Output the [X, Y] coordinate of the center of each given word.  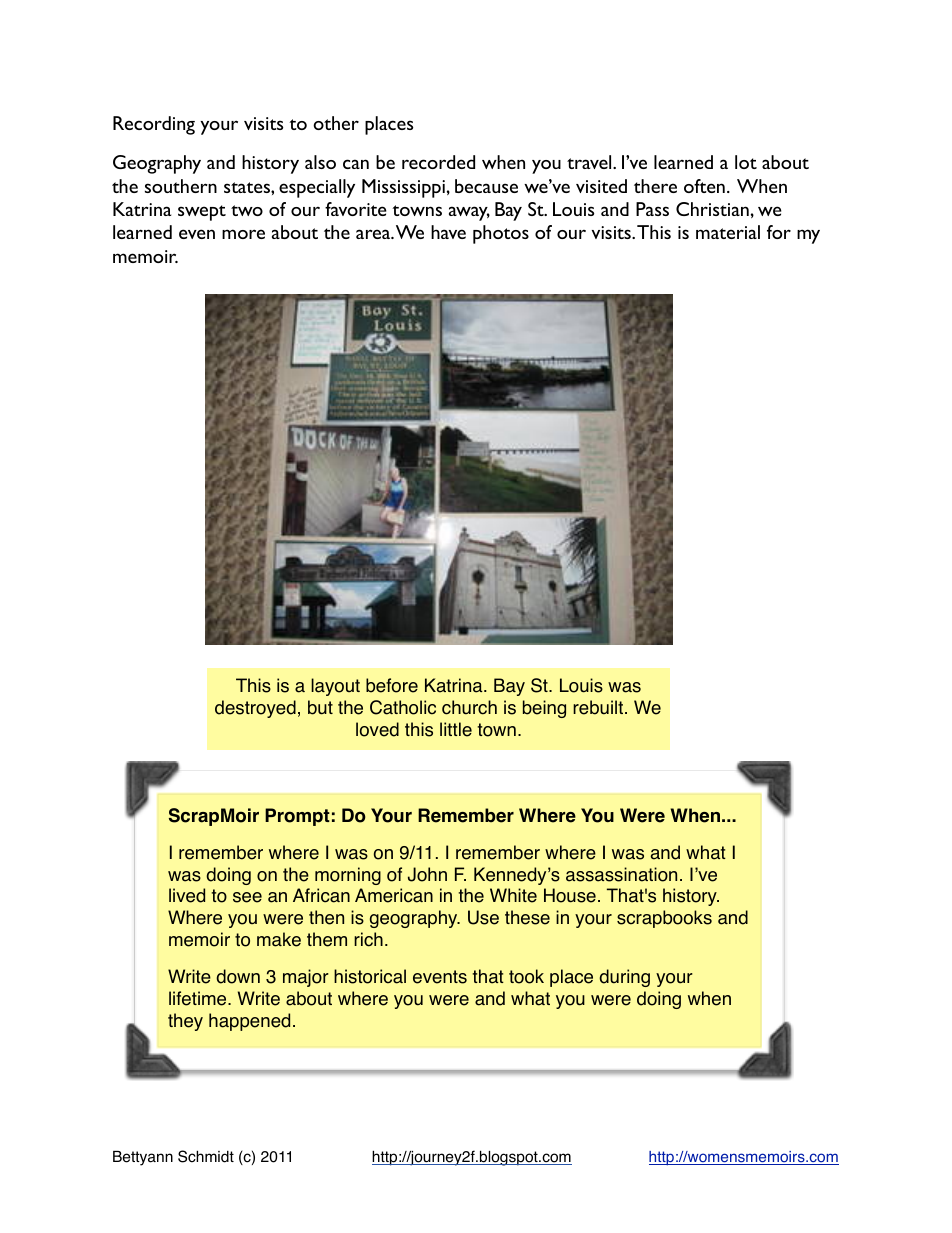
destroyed [255, 709]
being [544, 709]
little [456, 729]
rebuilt [599, 707]
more [243, 234]
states [248, 187]
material [728, 232]
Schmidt [206, 1156]
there [655, 186]
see [247, 897]
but [320, 707]
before [392, 685]
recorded [438, 162]
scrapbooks [664, 919]
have [448, 232]
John [427, 874]
